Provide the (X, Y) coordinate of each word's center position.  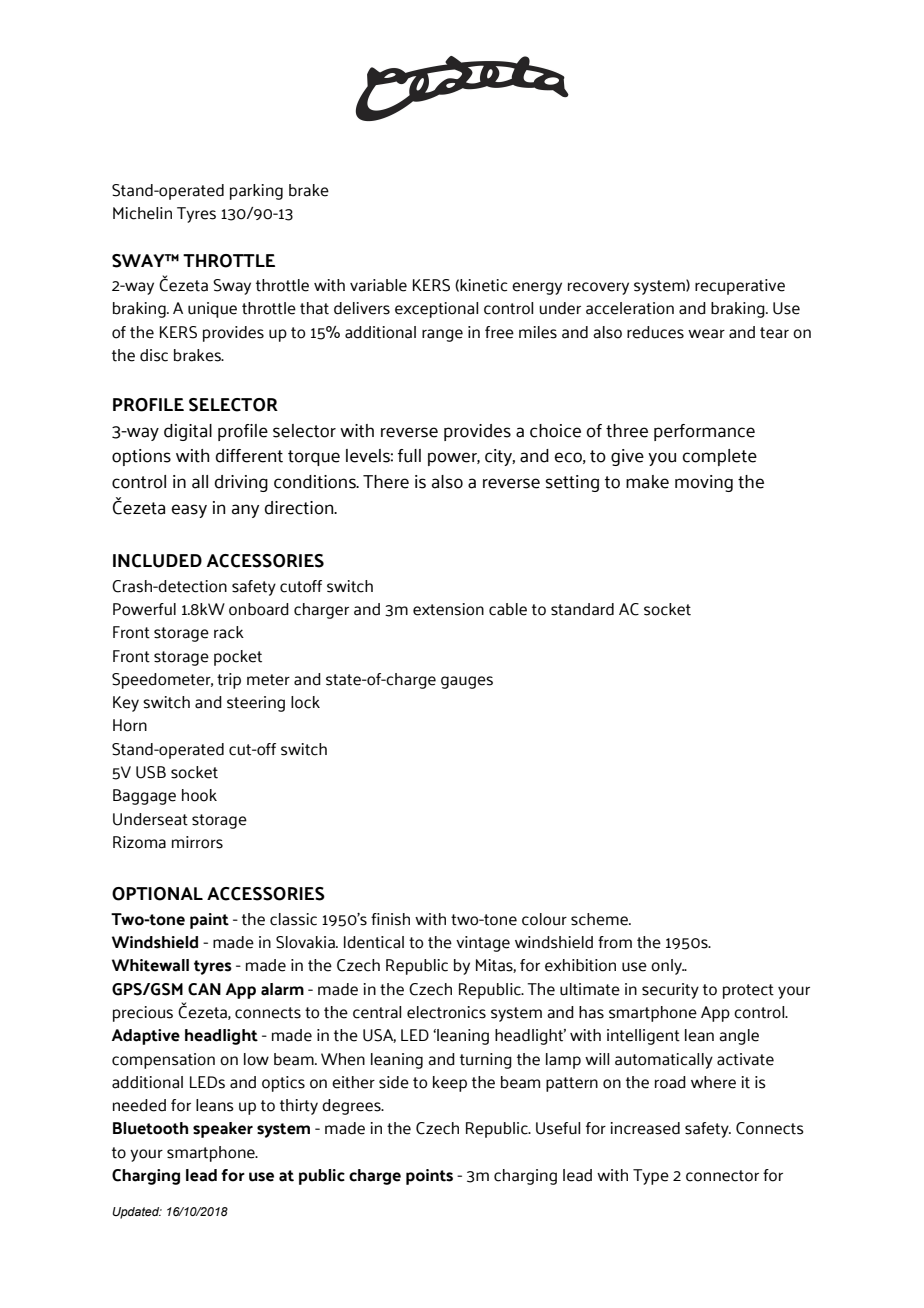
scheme (600, 919)
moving (704, 483)
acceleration (630, 308)
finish (390, 919)
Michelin (142, 213)
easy (189, 511)
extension (448, 609)
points (429, 1177)
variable (378, 285)
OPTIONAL (157, 894)
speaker (223, 1130)
